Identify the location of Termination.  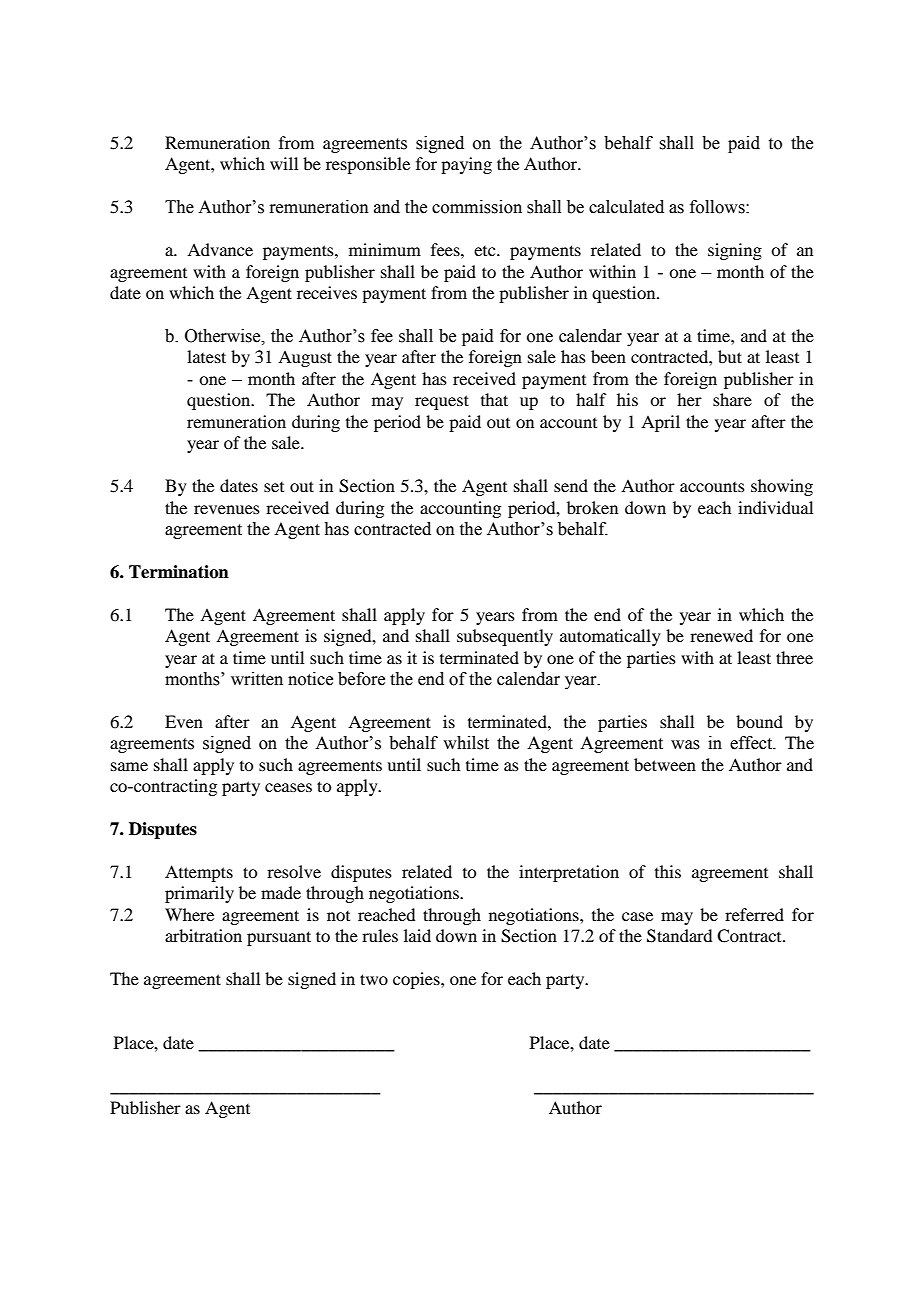
(179, 572).
